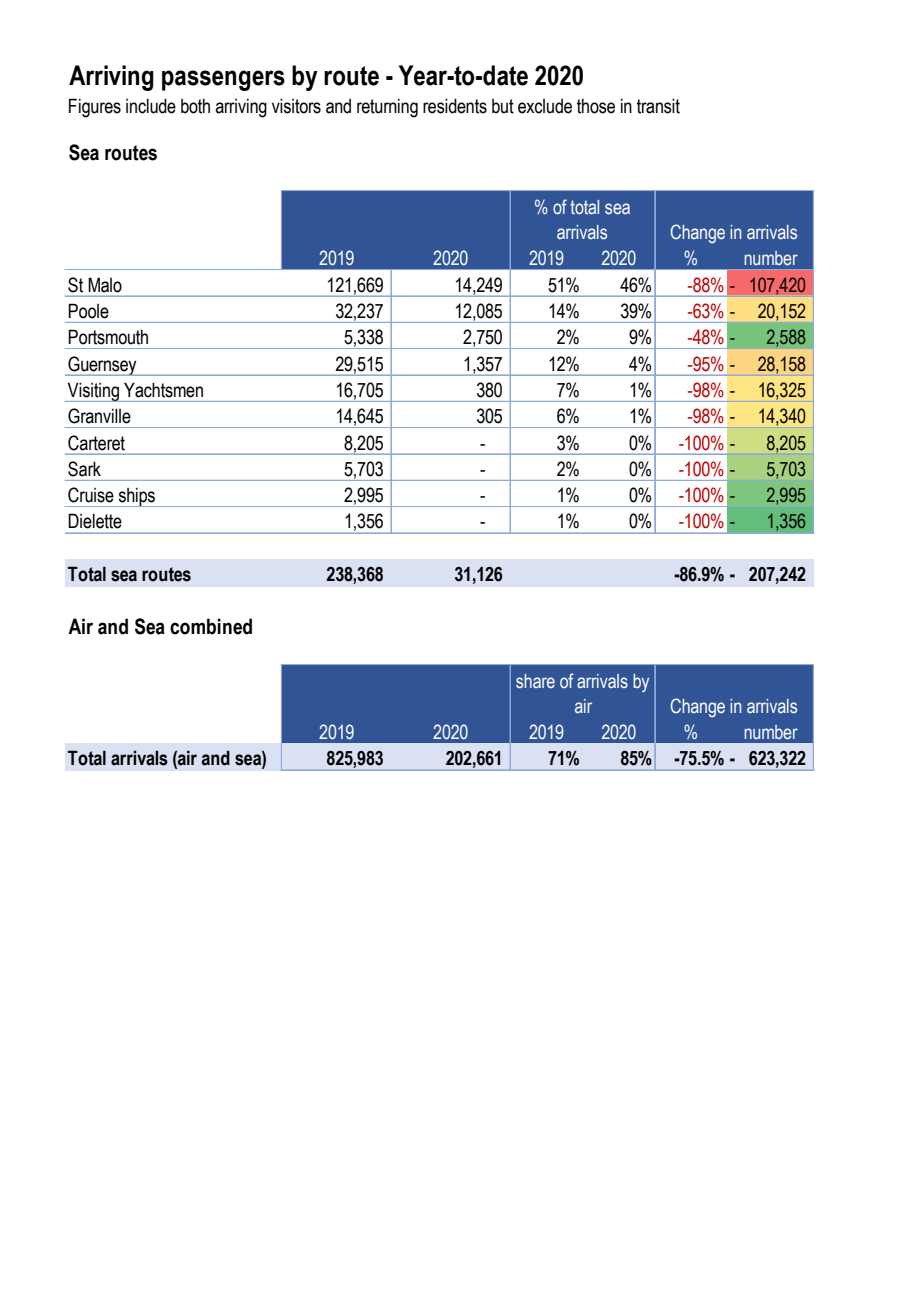 This screenshot has height=1308, width=924. I want to click on include, so click(151, 106).
